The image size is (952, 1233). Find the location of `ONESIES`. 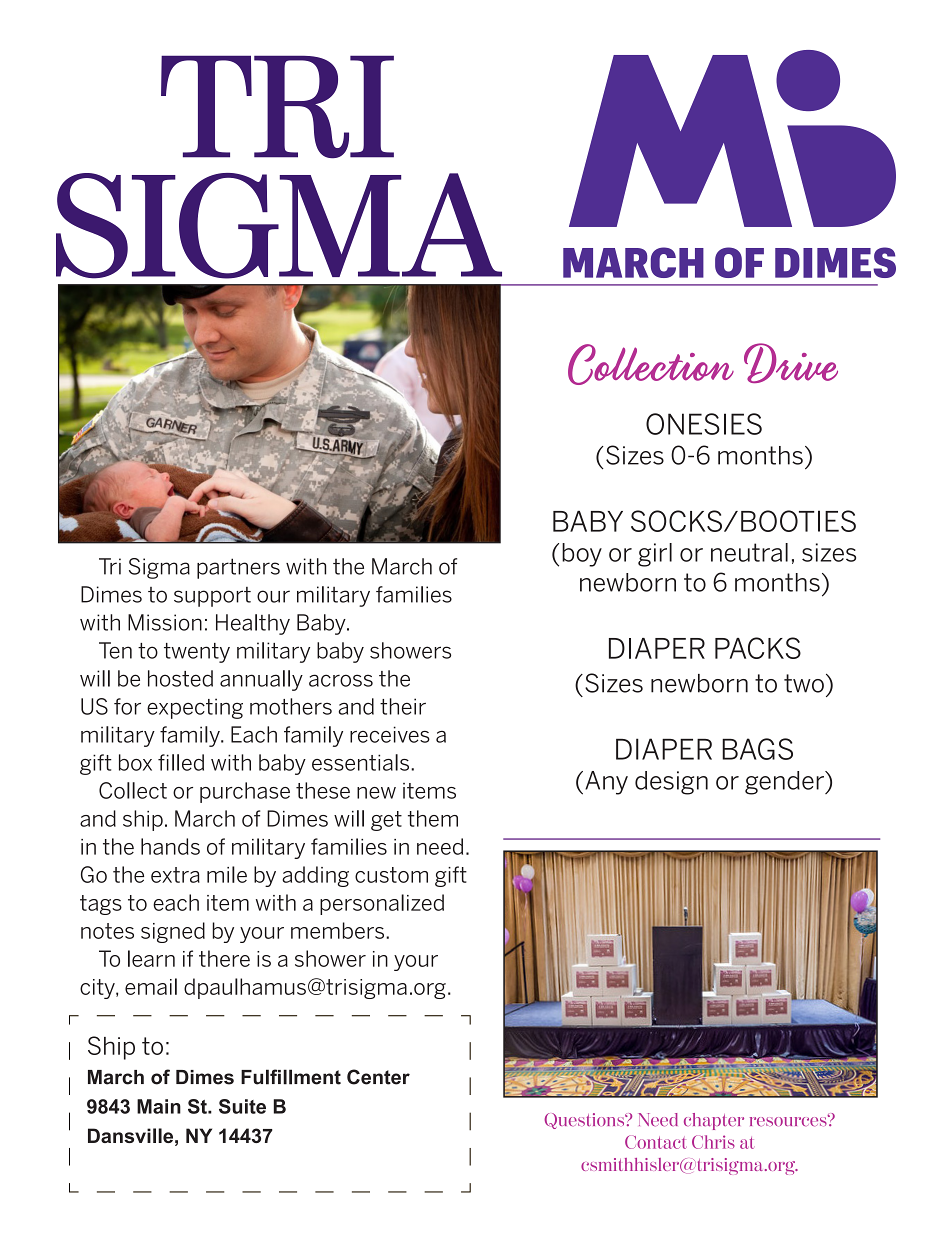

ONESIES is located at coordinates (704, 424).
